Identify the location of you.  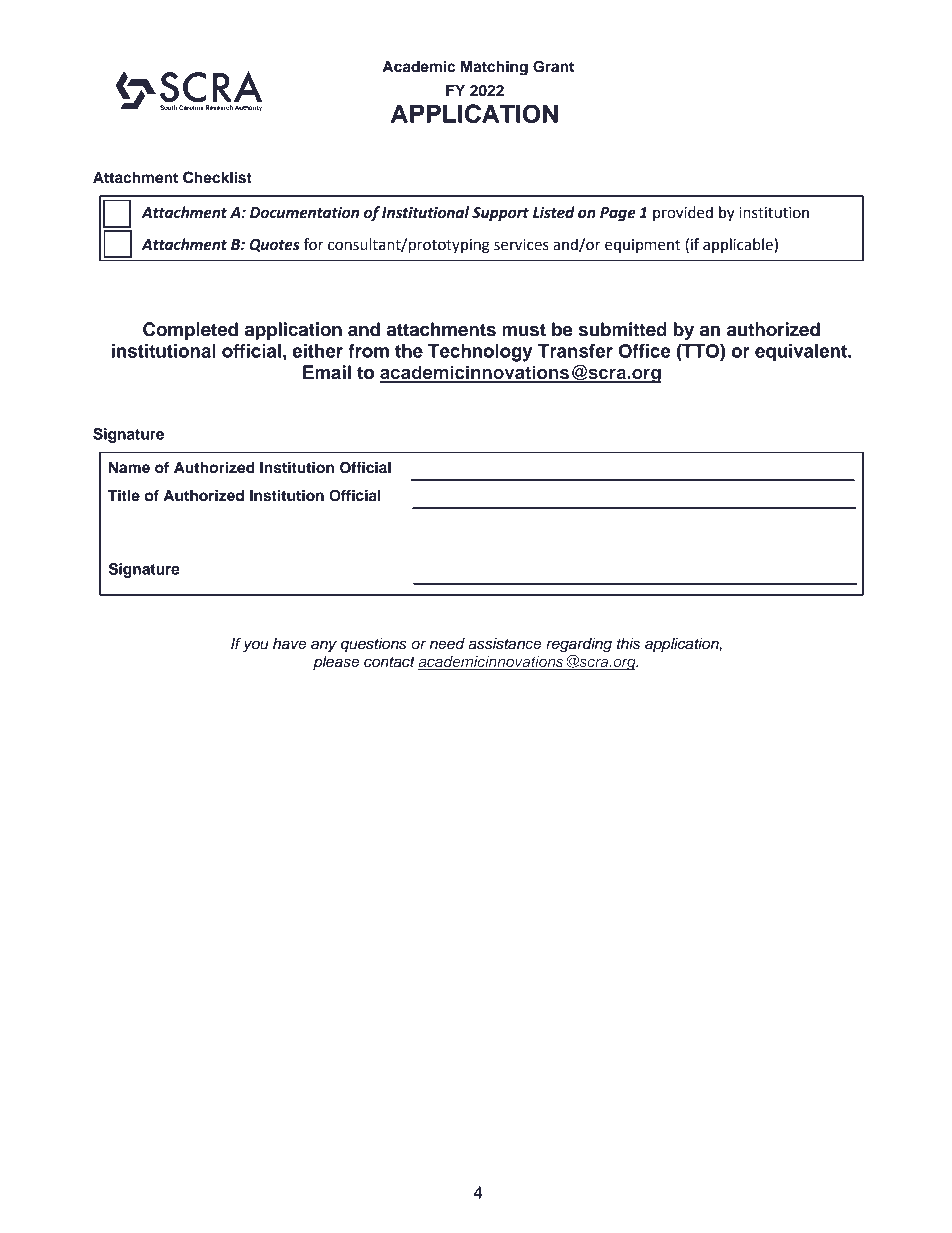
(256, 646).
